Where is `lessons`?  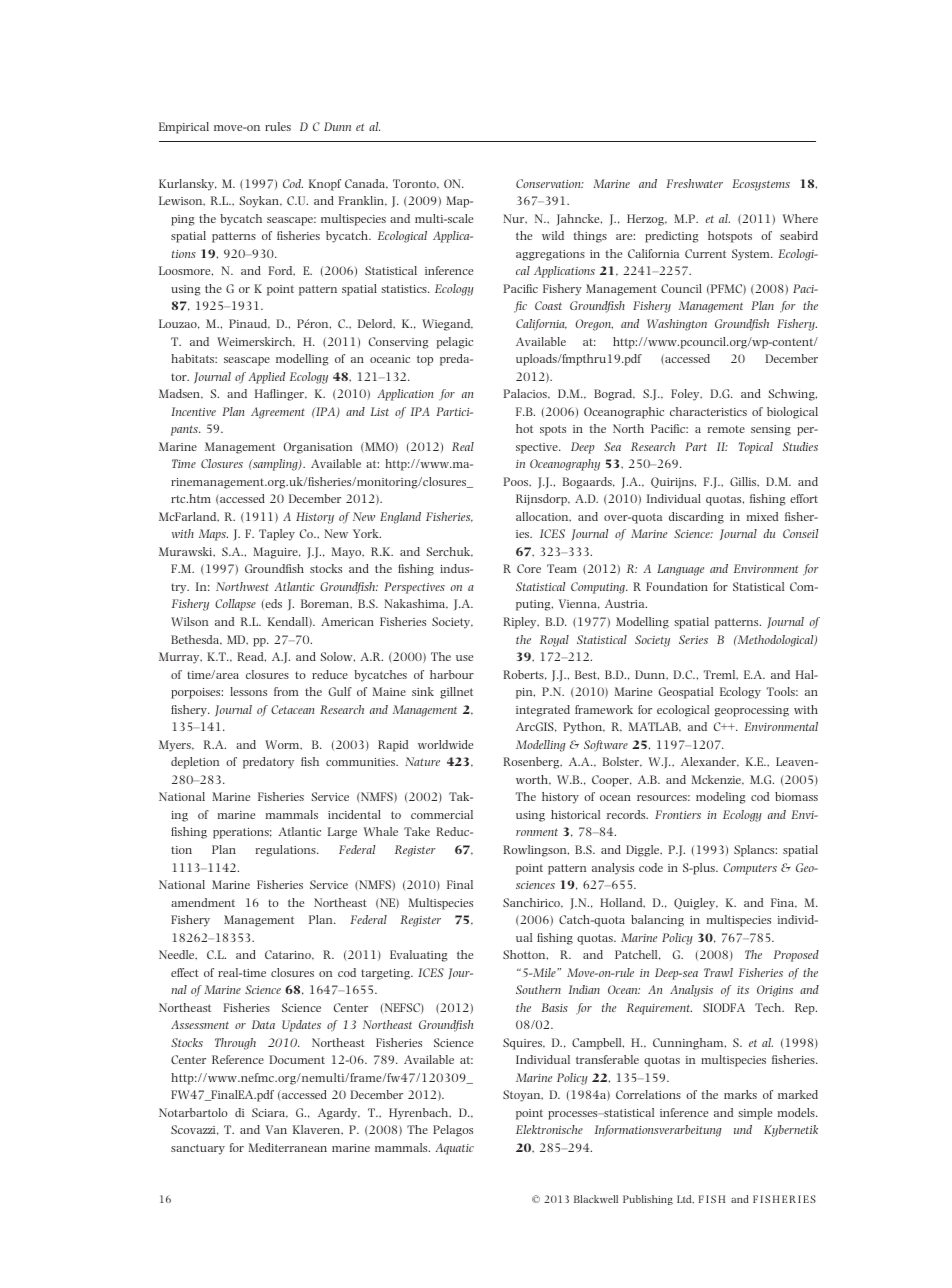
lessons is located at coordinates (248, 691).
